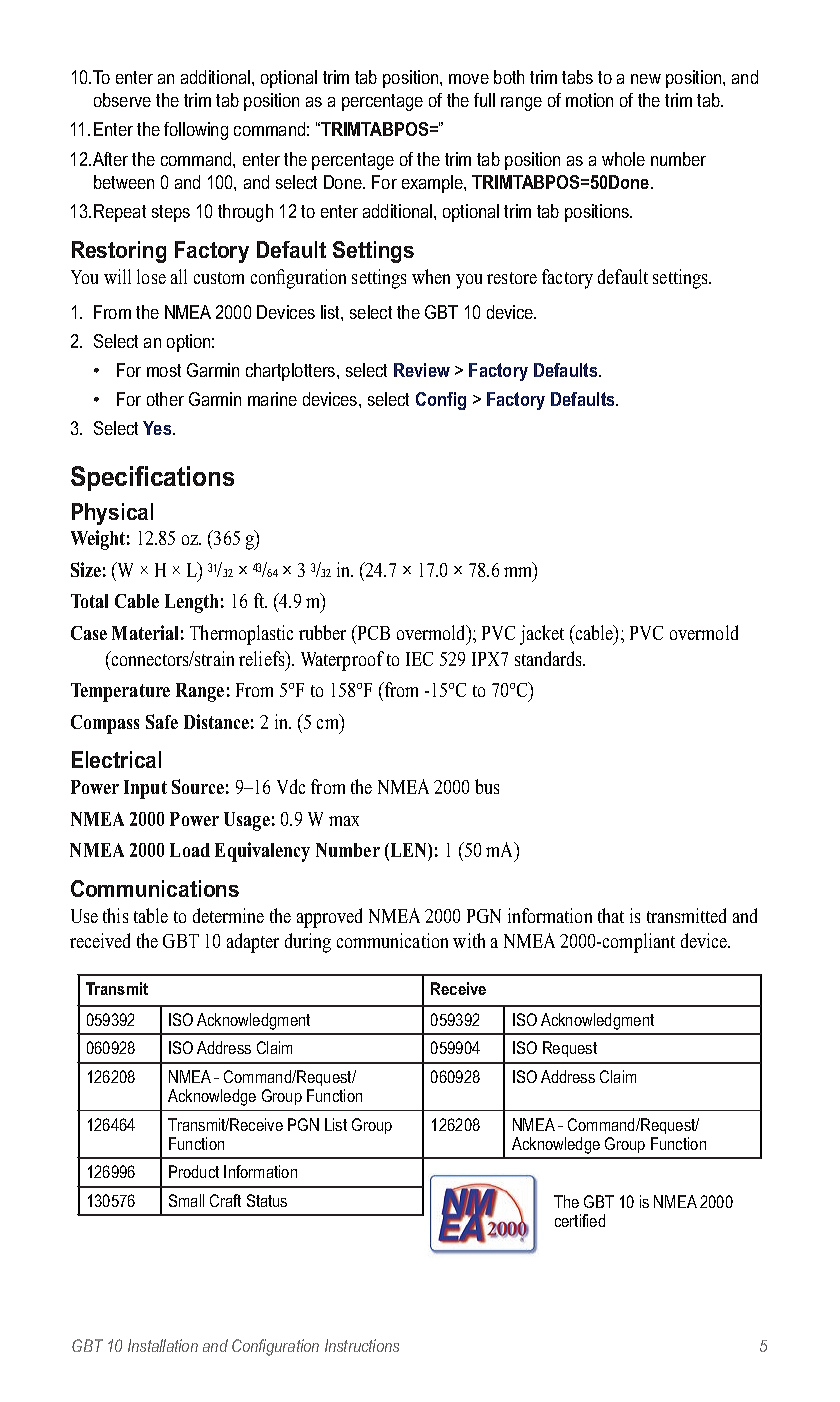 The image size is (840, 1402). Describe the element at coordinates (611, 915) in the page. I see `that` at that location.
